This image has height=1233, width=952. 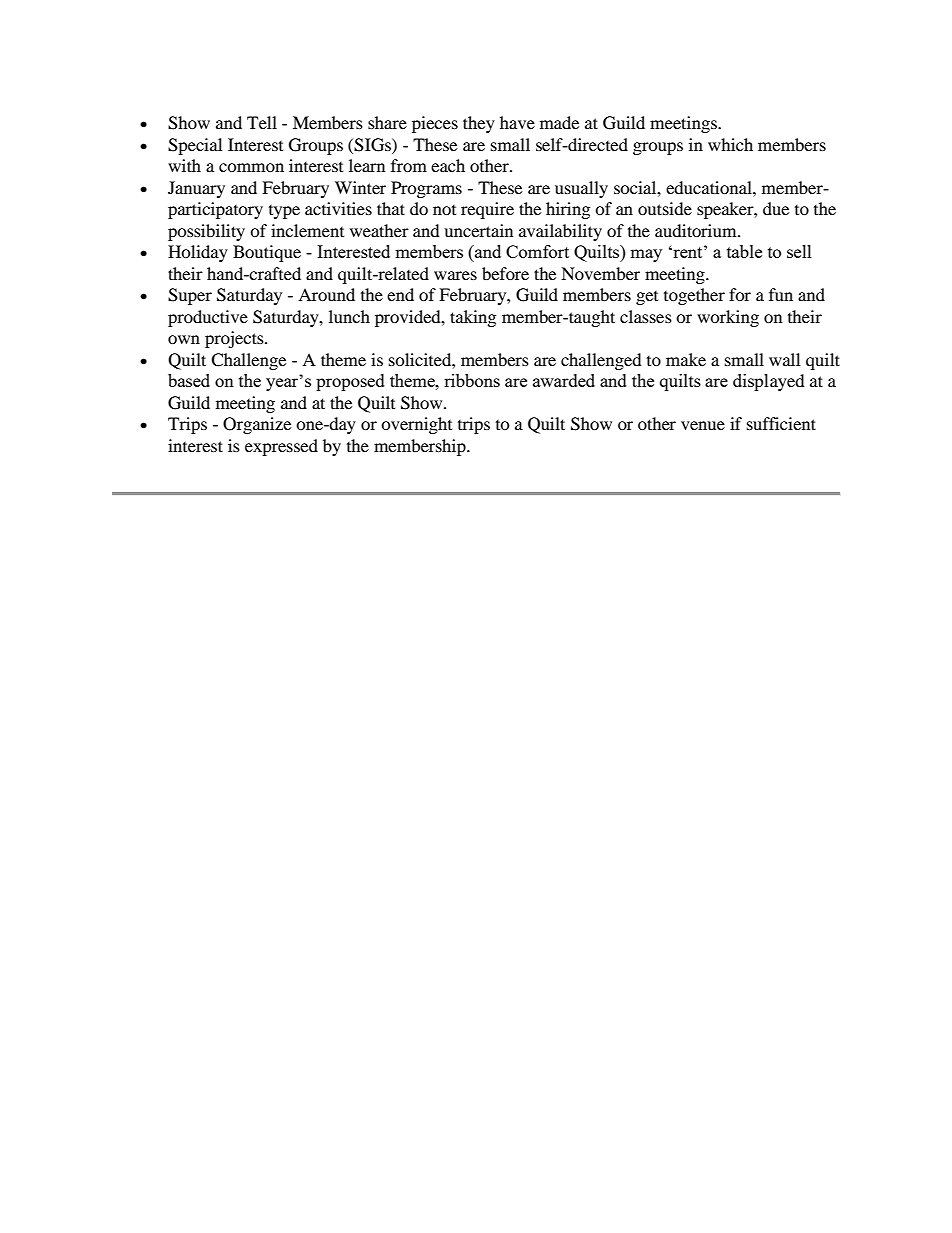 I want to click on which, so click(x=730, y=144).
